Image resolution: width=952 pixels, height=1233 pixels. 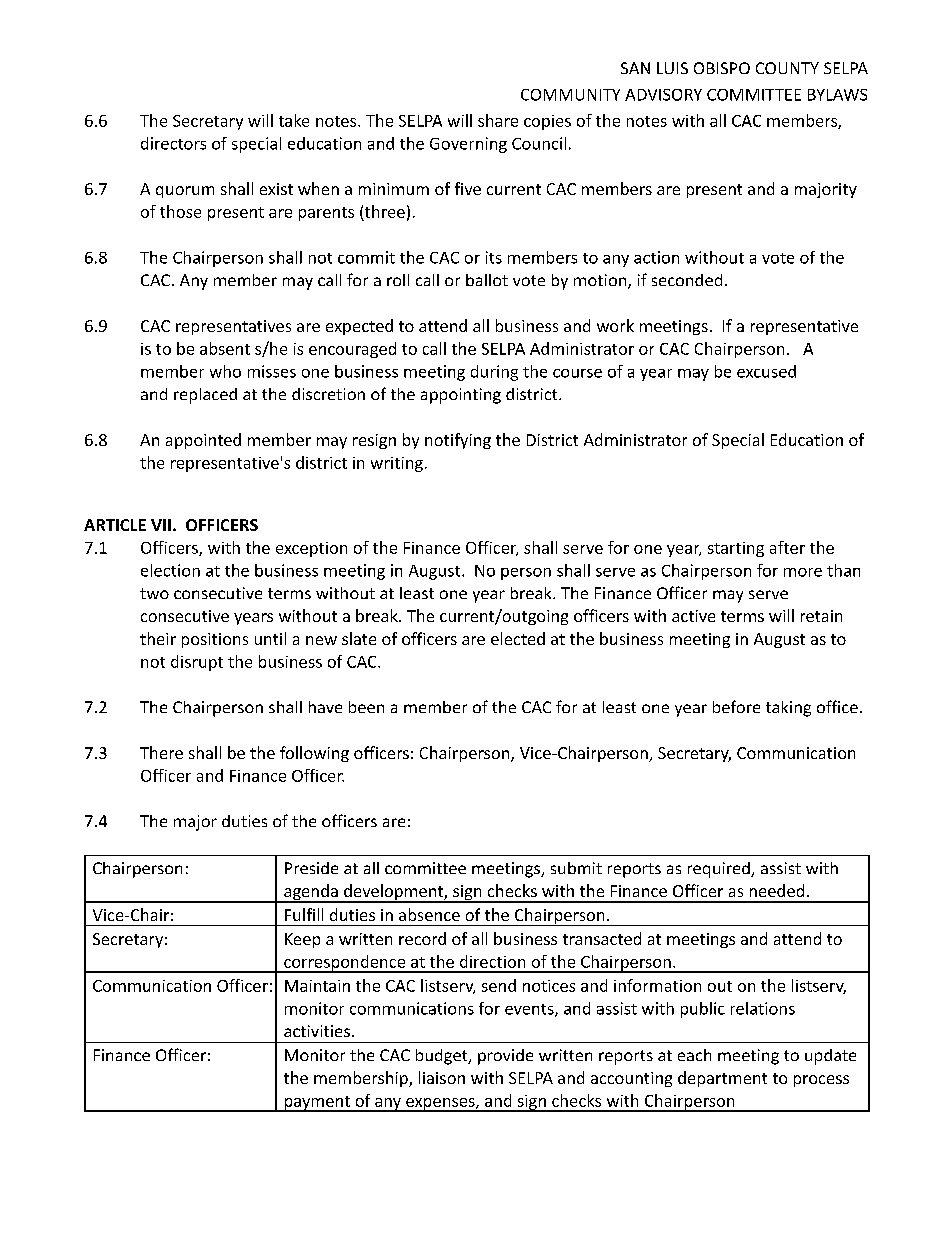 What do you see at coordinates (736, 706) in the image?
I see `before` at bounding box center [736, 706].
